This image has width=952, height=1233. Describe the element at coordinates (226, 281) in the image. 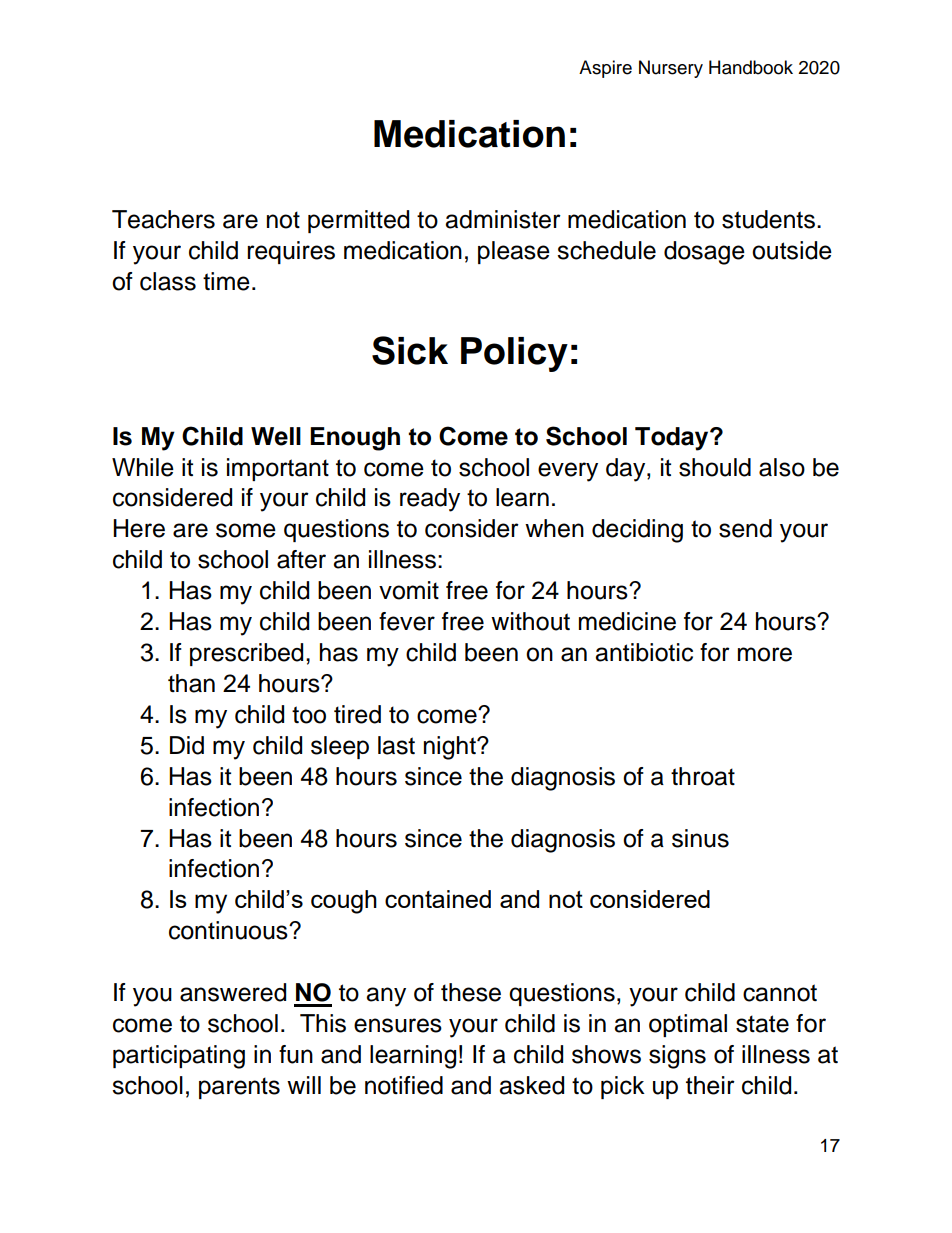

I see `time` at that location.
